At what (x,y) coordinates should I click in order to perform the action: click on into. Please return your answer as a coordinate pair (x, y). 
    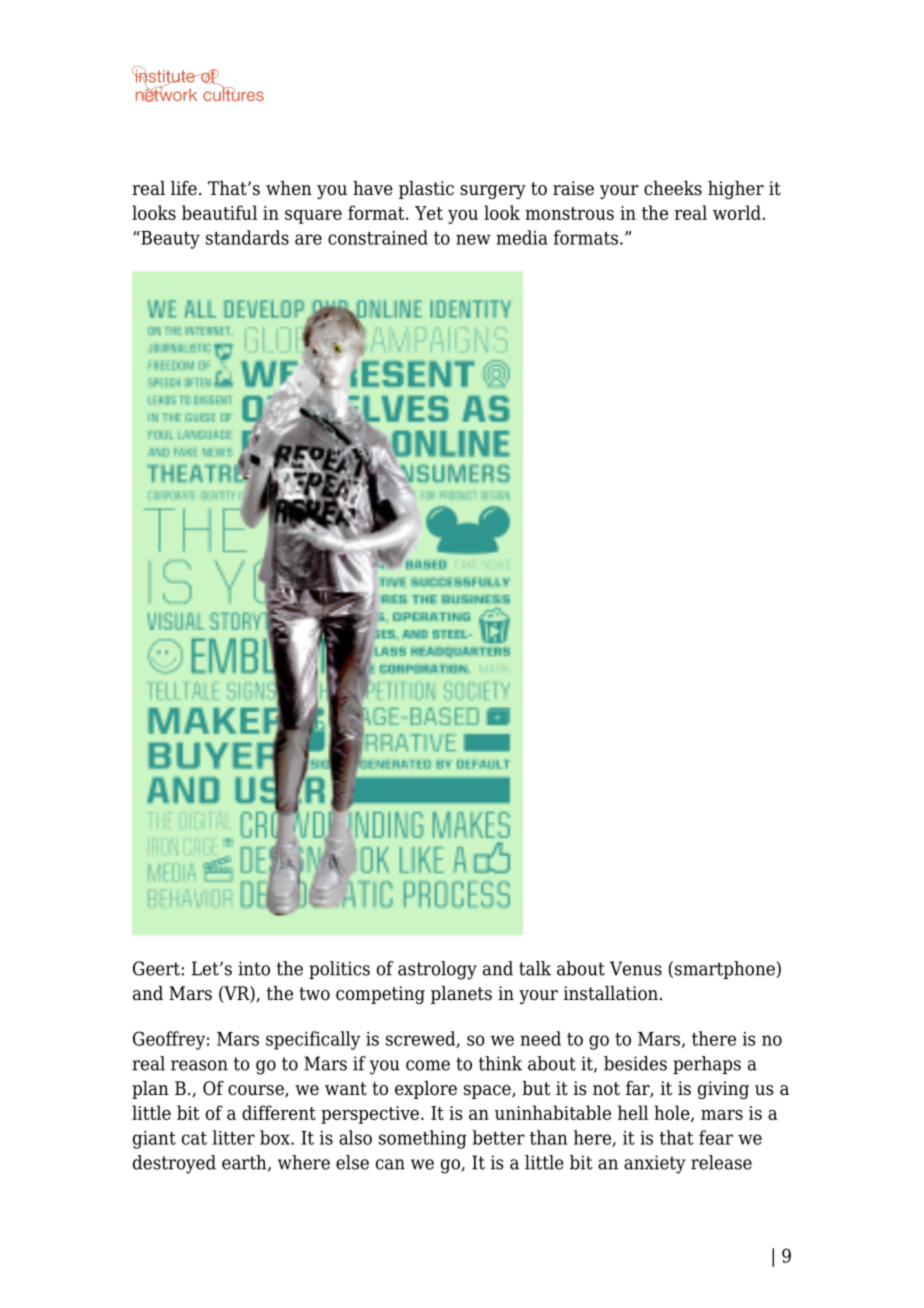
    Looking at the image, I should click on (254, 968).
